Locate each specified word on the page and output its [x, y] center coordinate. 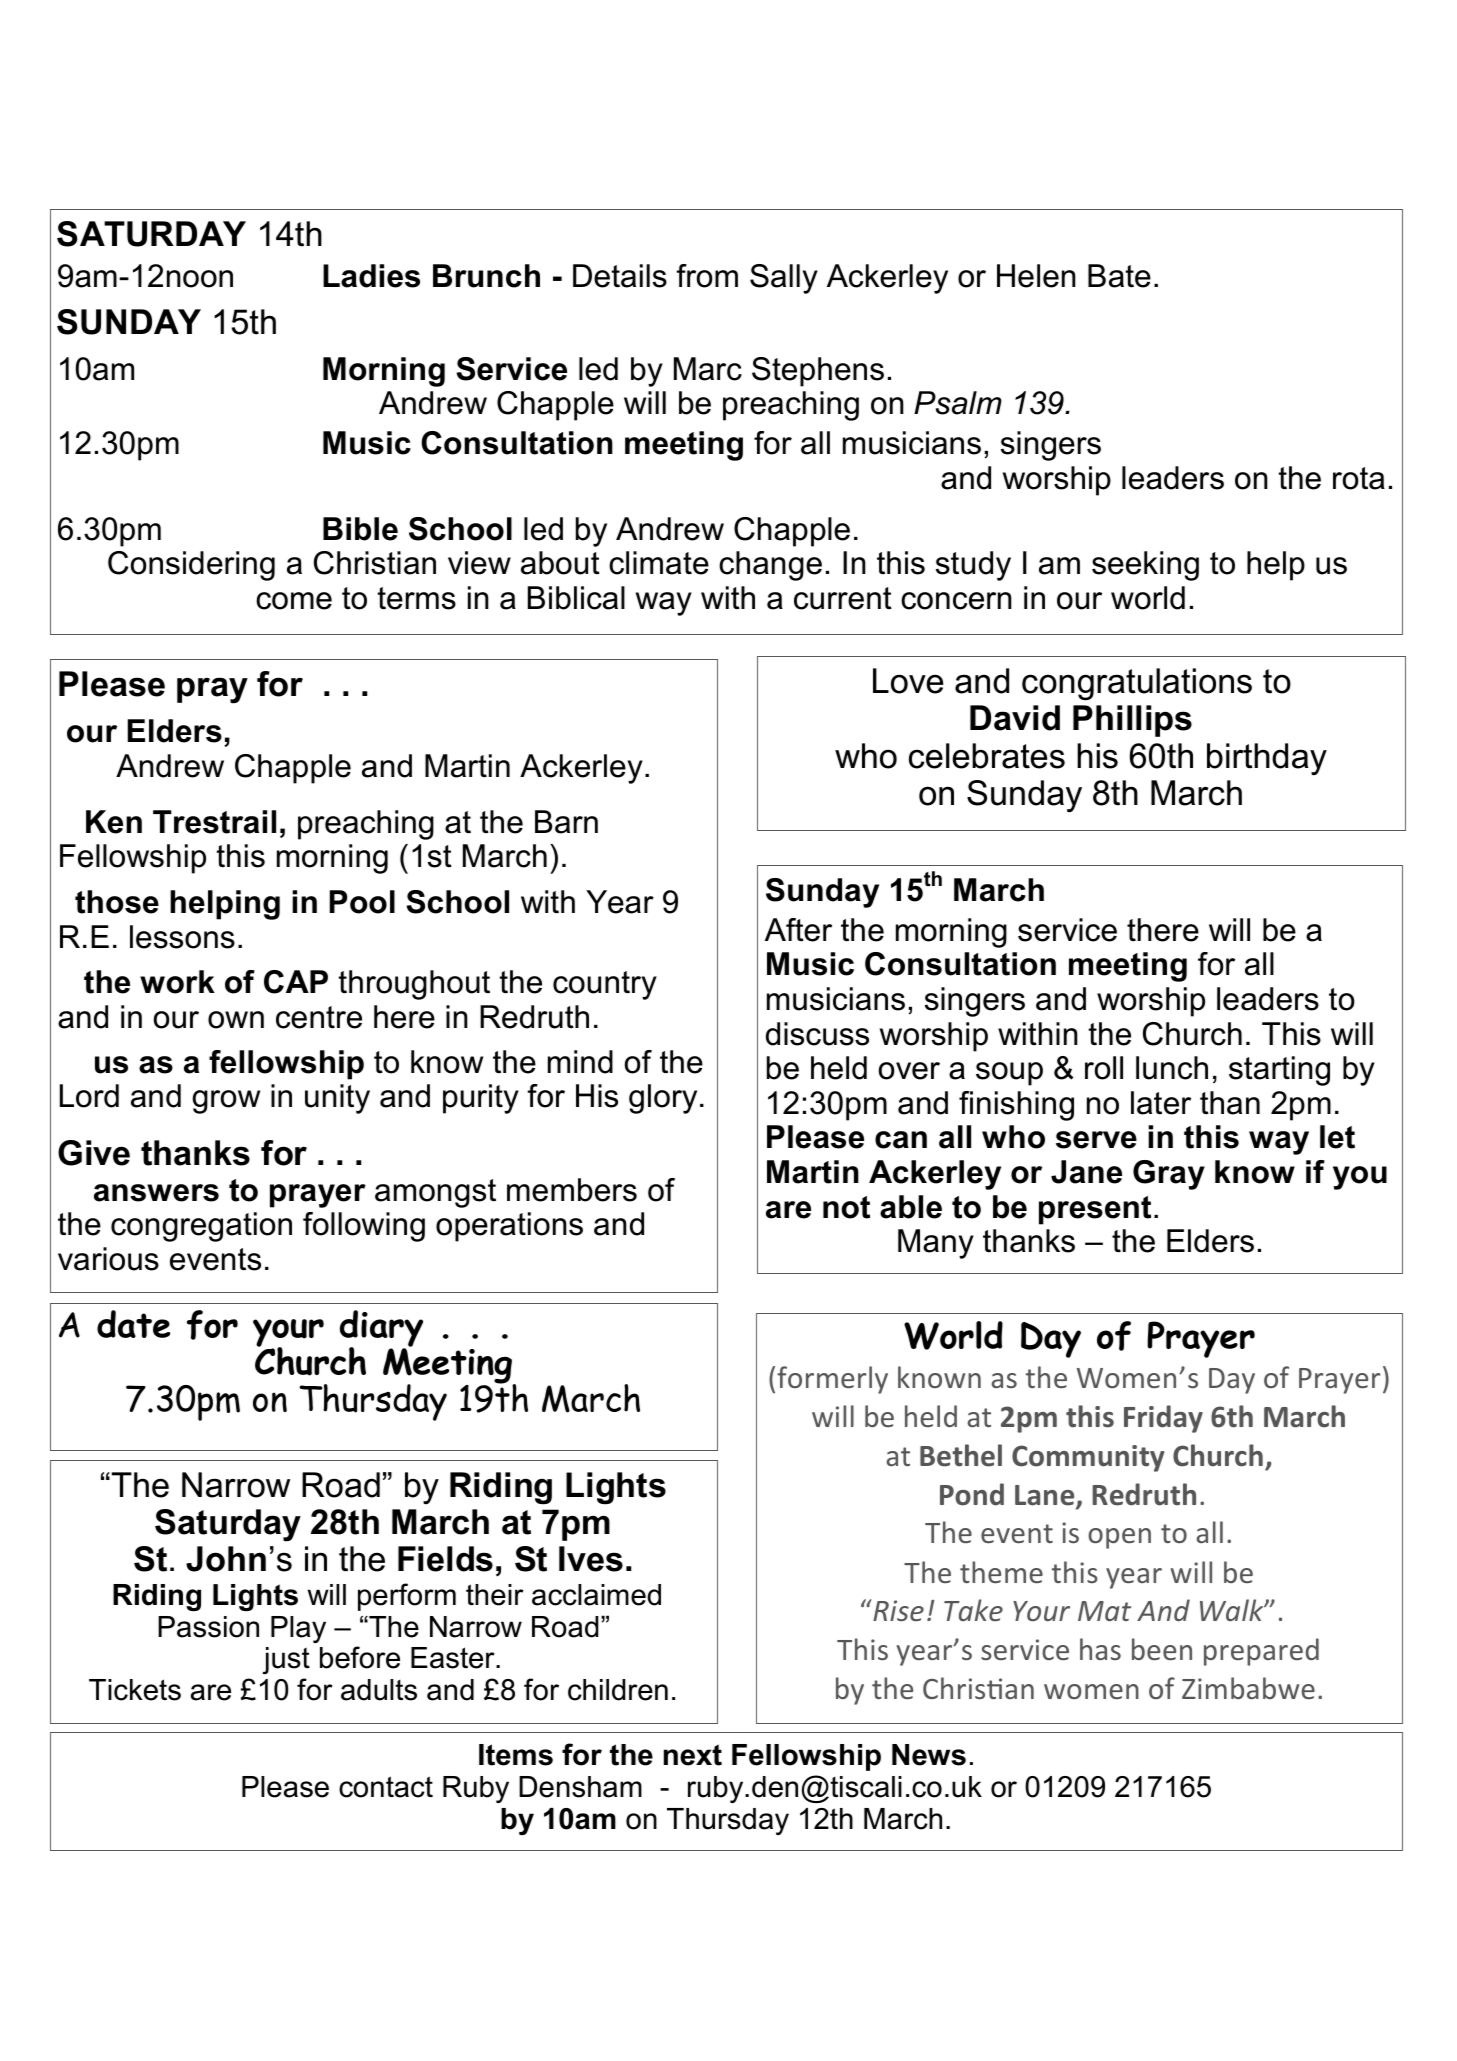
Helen [1036, 276]
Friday [1163, 1419]
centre [319, 1017]
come [294, 601]
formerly [832, 1380]
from [707, 276]
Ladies [371, 276]
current [843, 598]
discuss [817, 1034]
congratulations [1137, 684]
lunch [1172, 1068]
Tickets [135, 1690]
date [133, 1324]
